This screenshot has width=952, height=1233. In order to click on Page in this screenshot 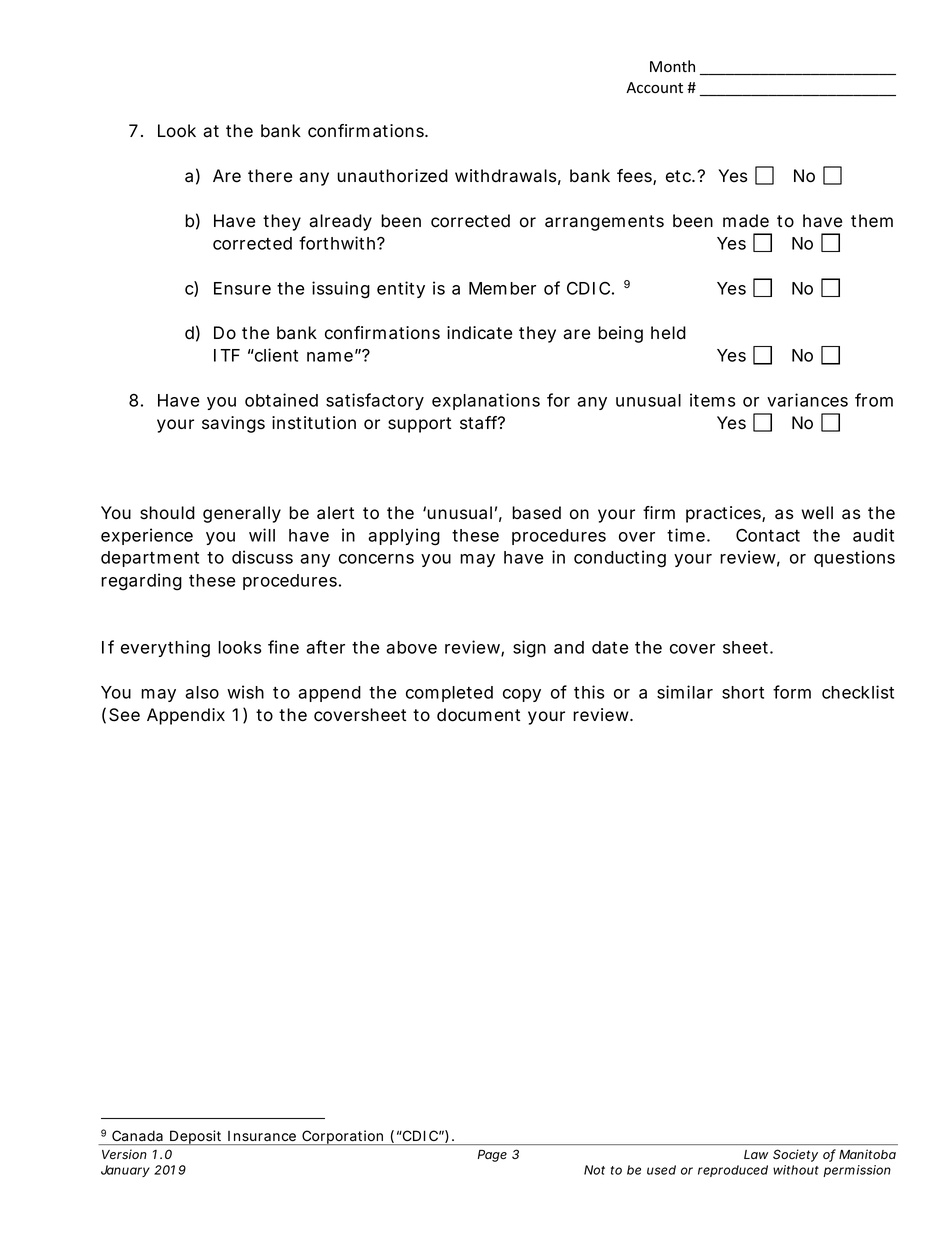, I will do `click(492, 1156)`.
